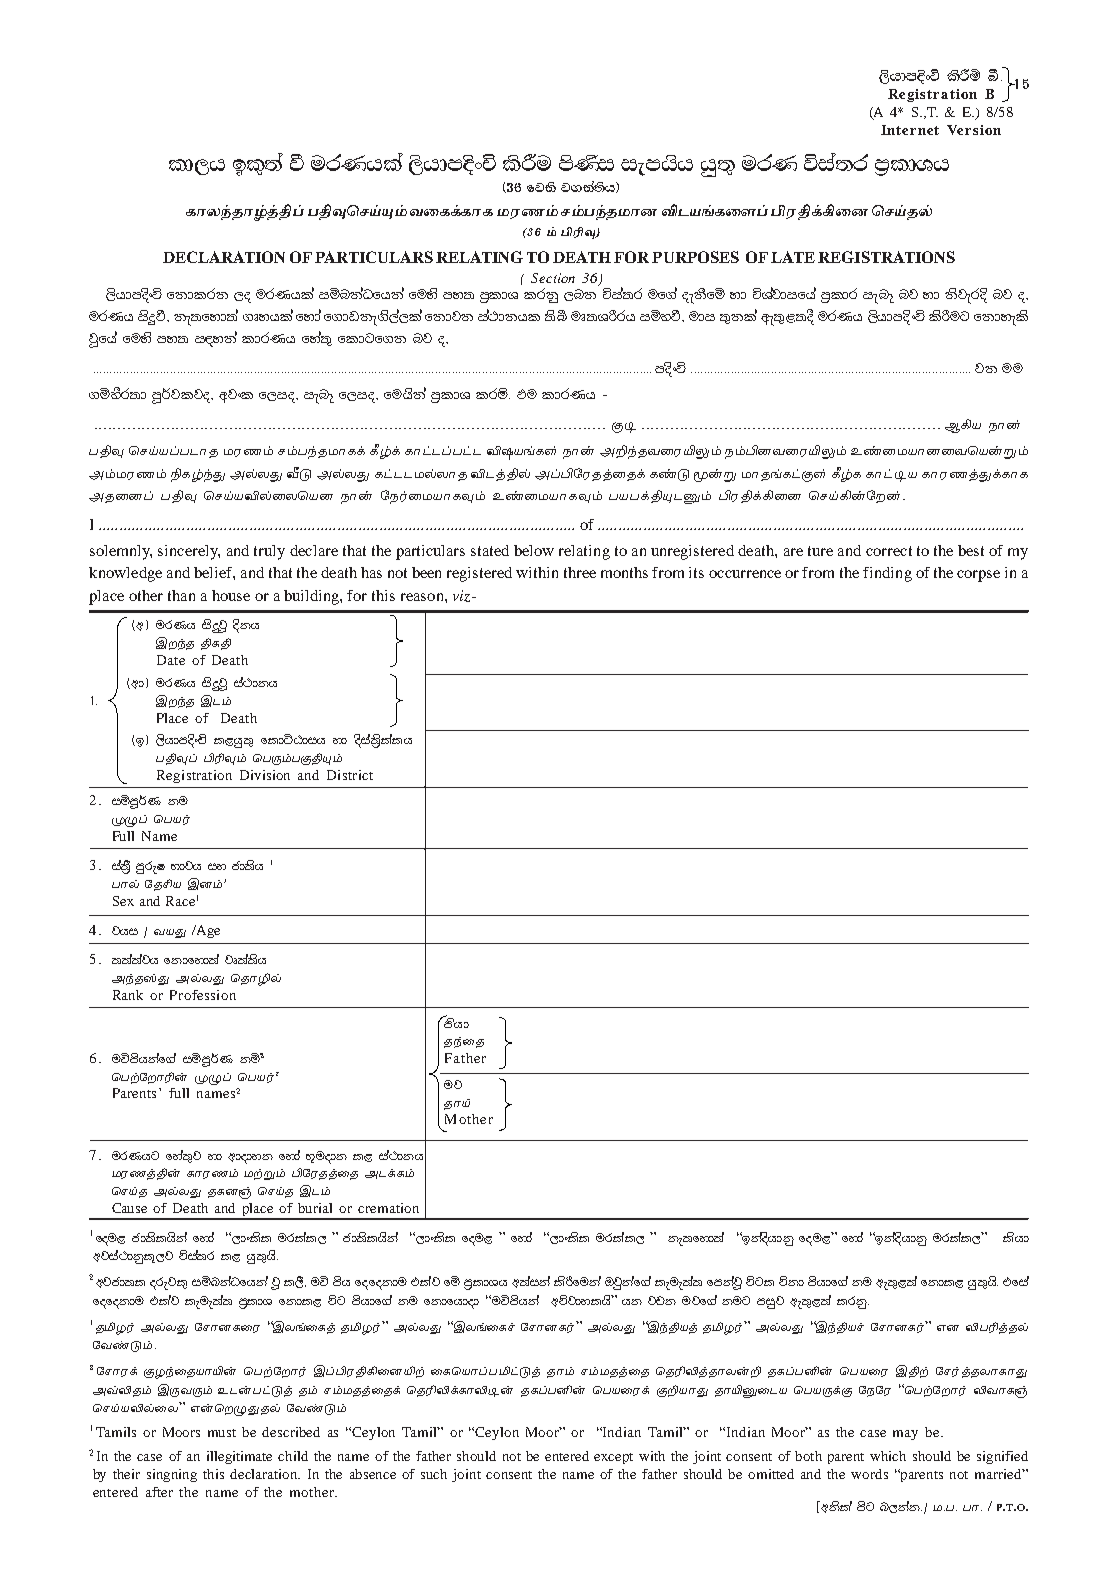 The width and height of the page is (1109, 1570). Describe the element at coordinates (910, 130) in the page. I see `Internet` at that location.
